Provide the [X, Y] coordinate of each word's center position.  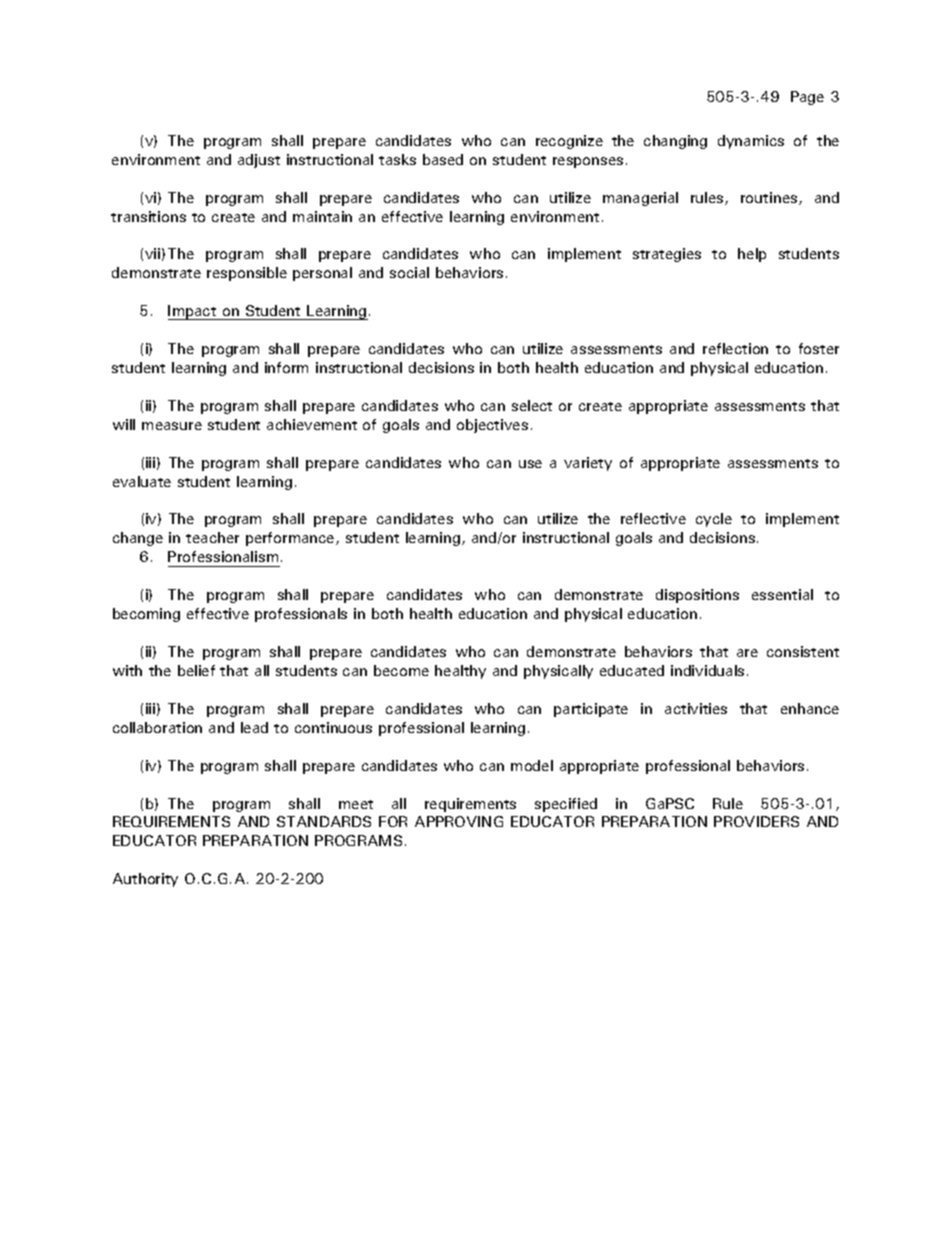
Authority [145, 880]
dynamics [751, 142]
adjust [259, 161]
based [443, 159]
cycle [714, 520]
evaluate [142, 481]
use [530, 464]
